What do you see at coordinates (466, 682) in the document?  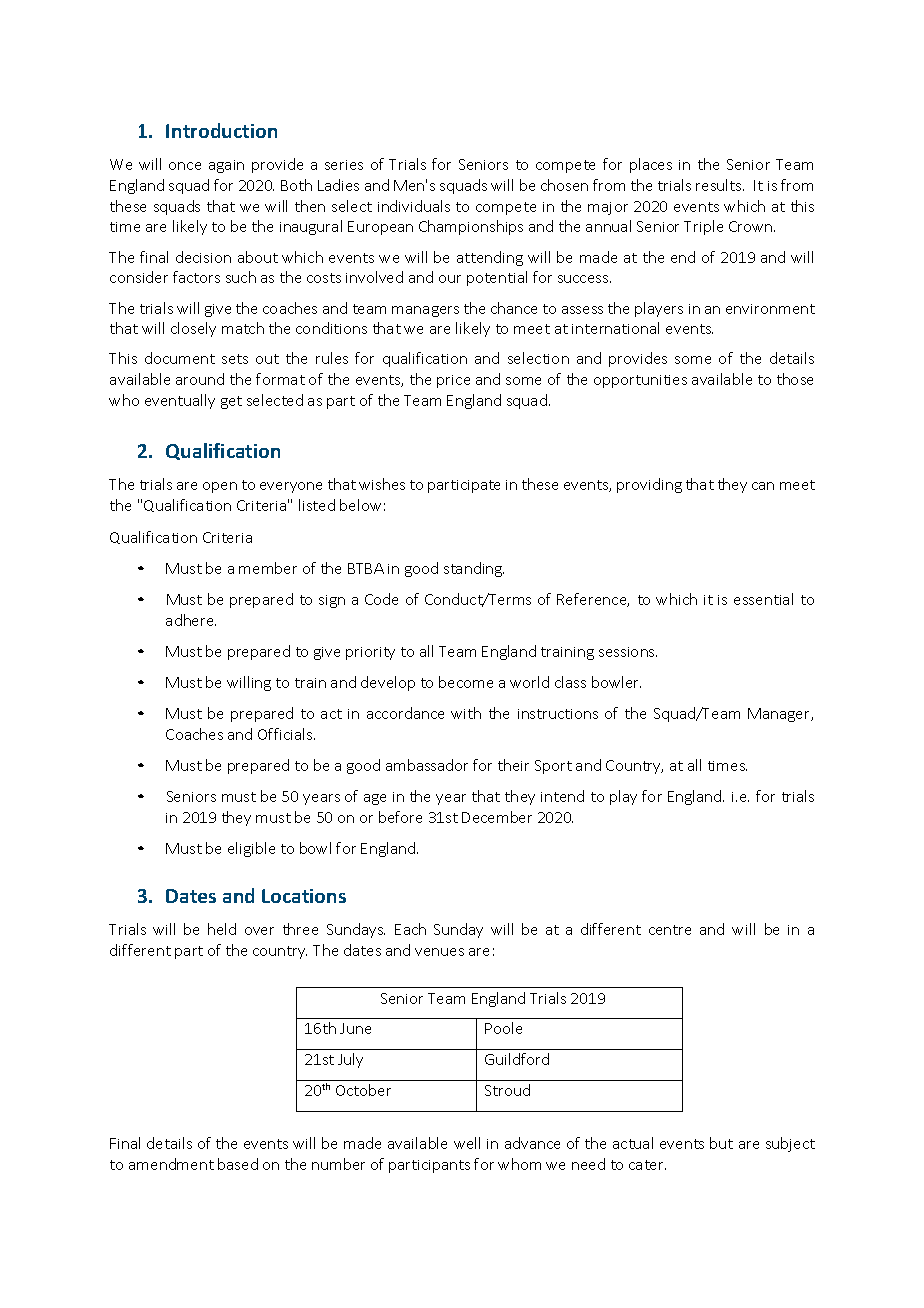 I see `become` at bounding box center [466, 682].
